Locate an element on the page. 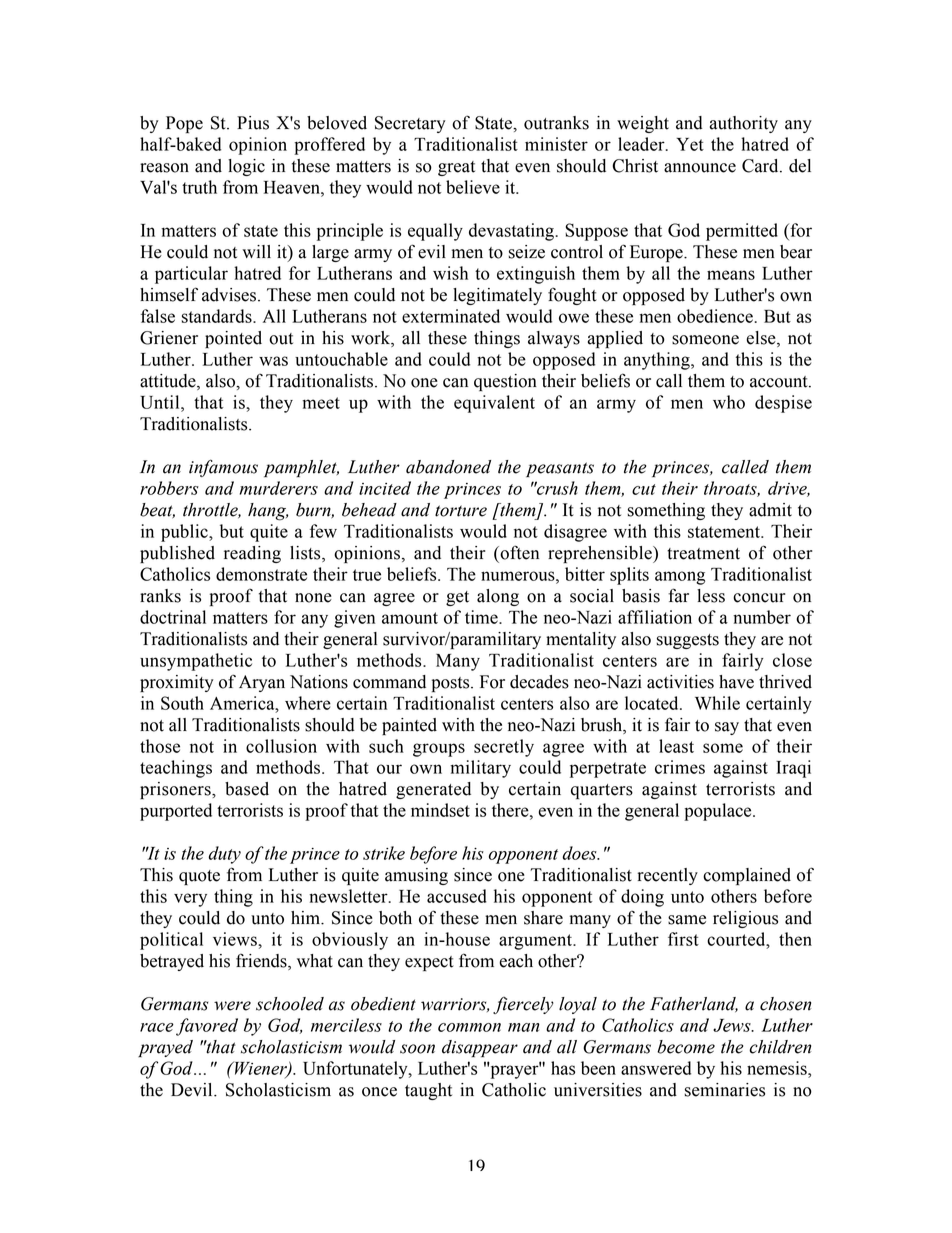 This image has width=952, height=1233. demonstrate is located at coordinates (261, 574).
